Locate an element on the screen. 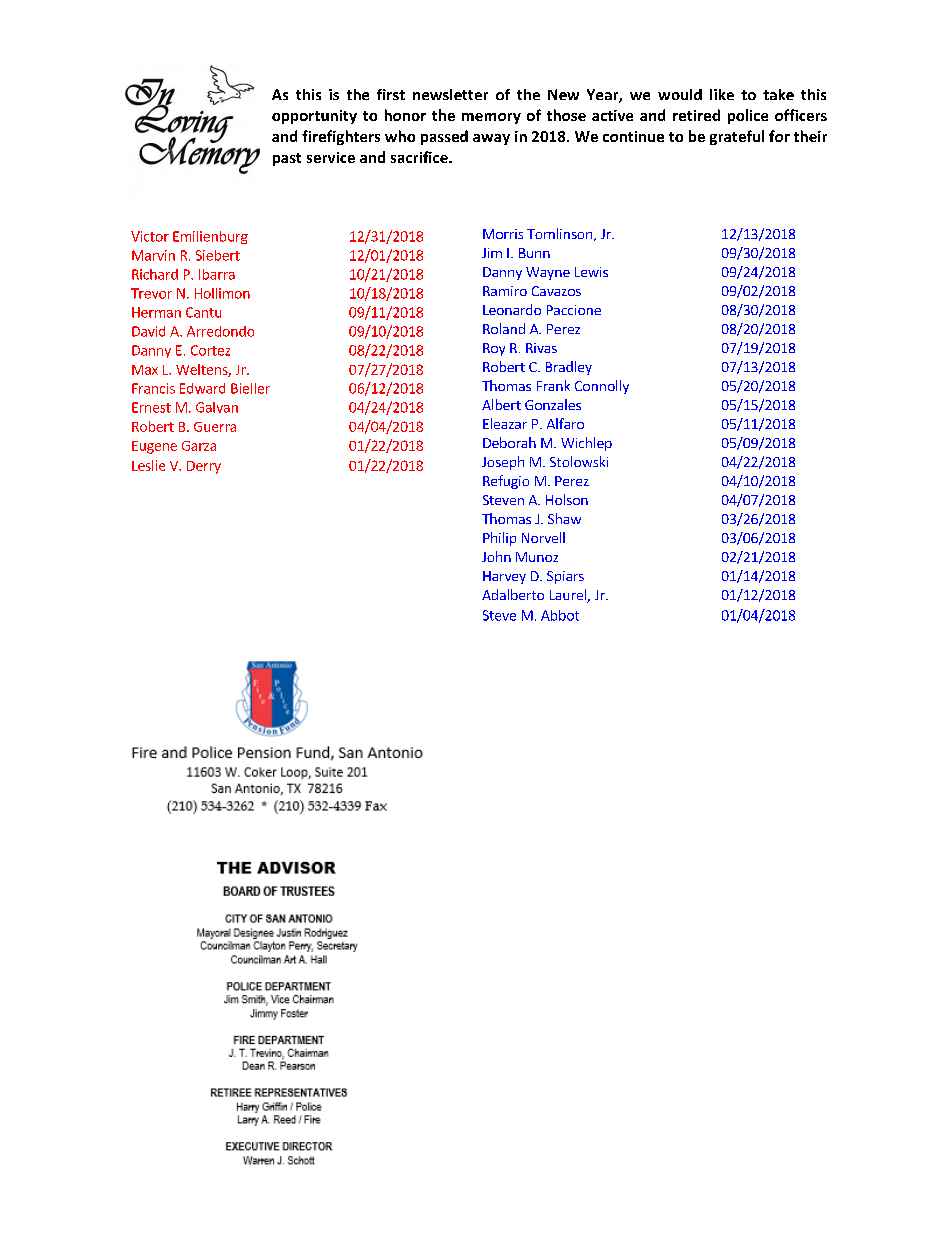 The image size is (952, 1233). Connolly is located at coordinates (602, 387).
